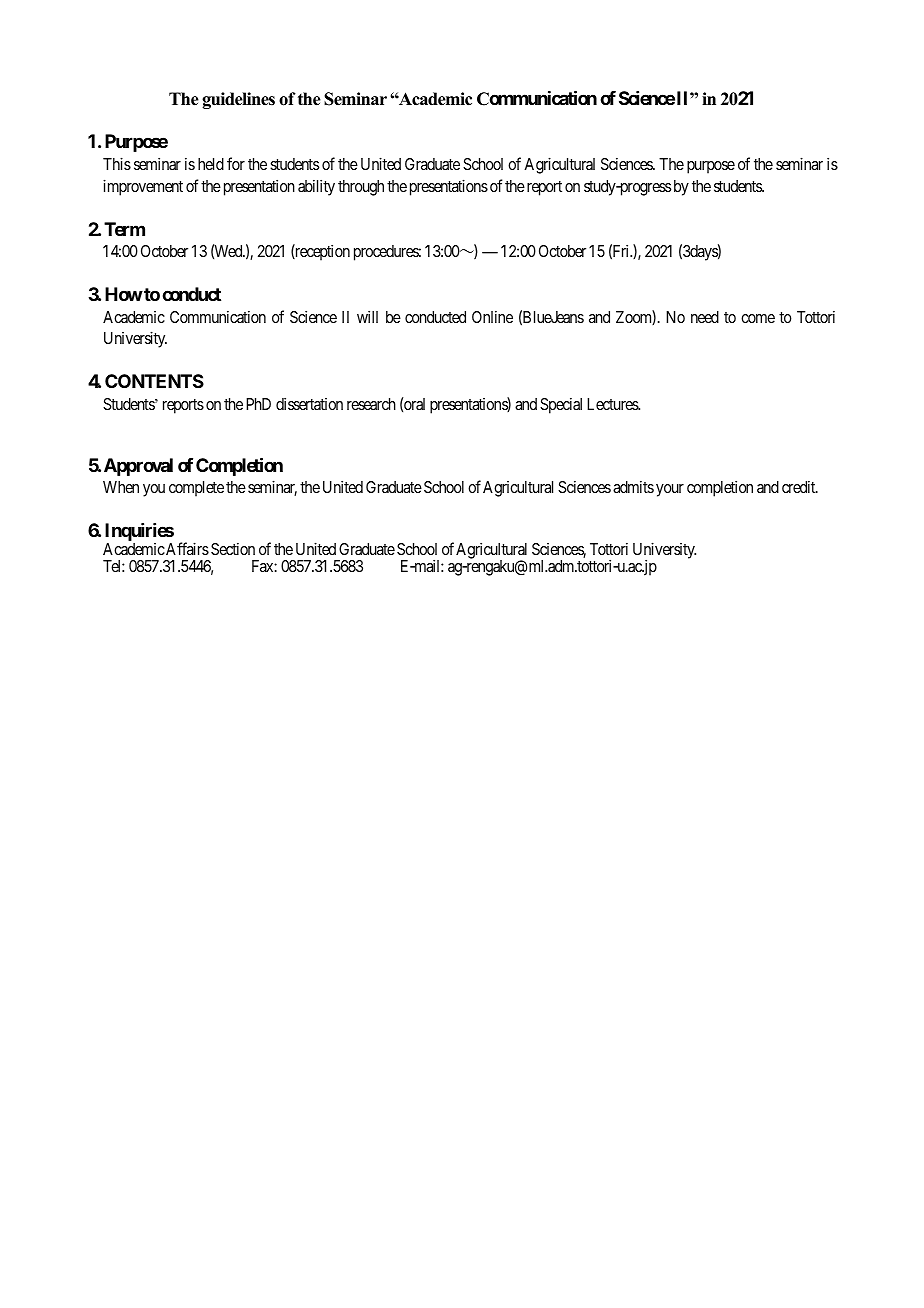 Image resolution: width=924 pixels, height=1308 pixels. What do you see at coordinates (705, 317) in the document?
I see `need` at bounding box center [705, 317].
